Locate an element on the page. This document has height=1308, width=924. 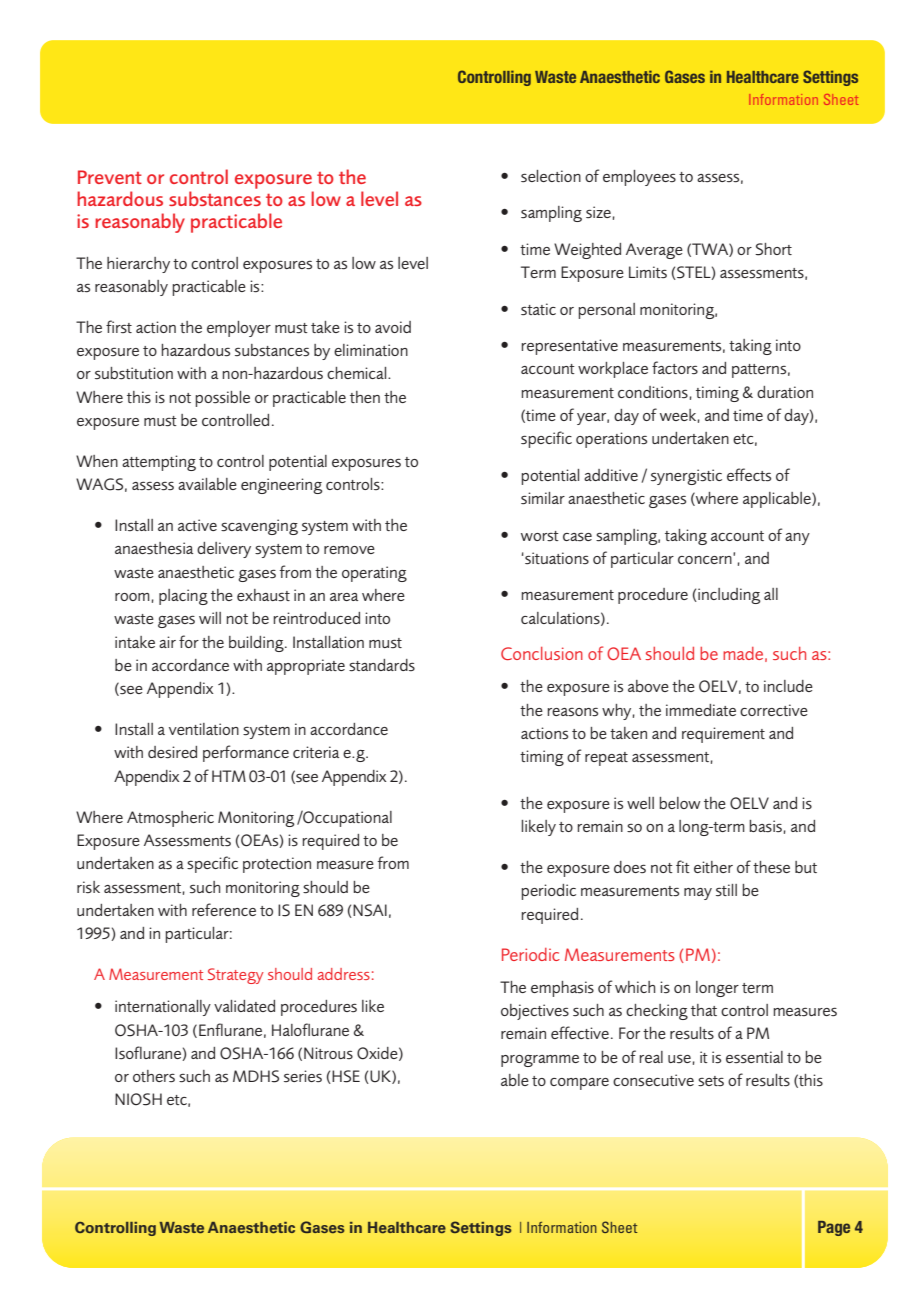
placing is located at coordinates (183, 597).
